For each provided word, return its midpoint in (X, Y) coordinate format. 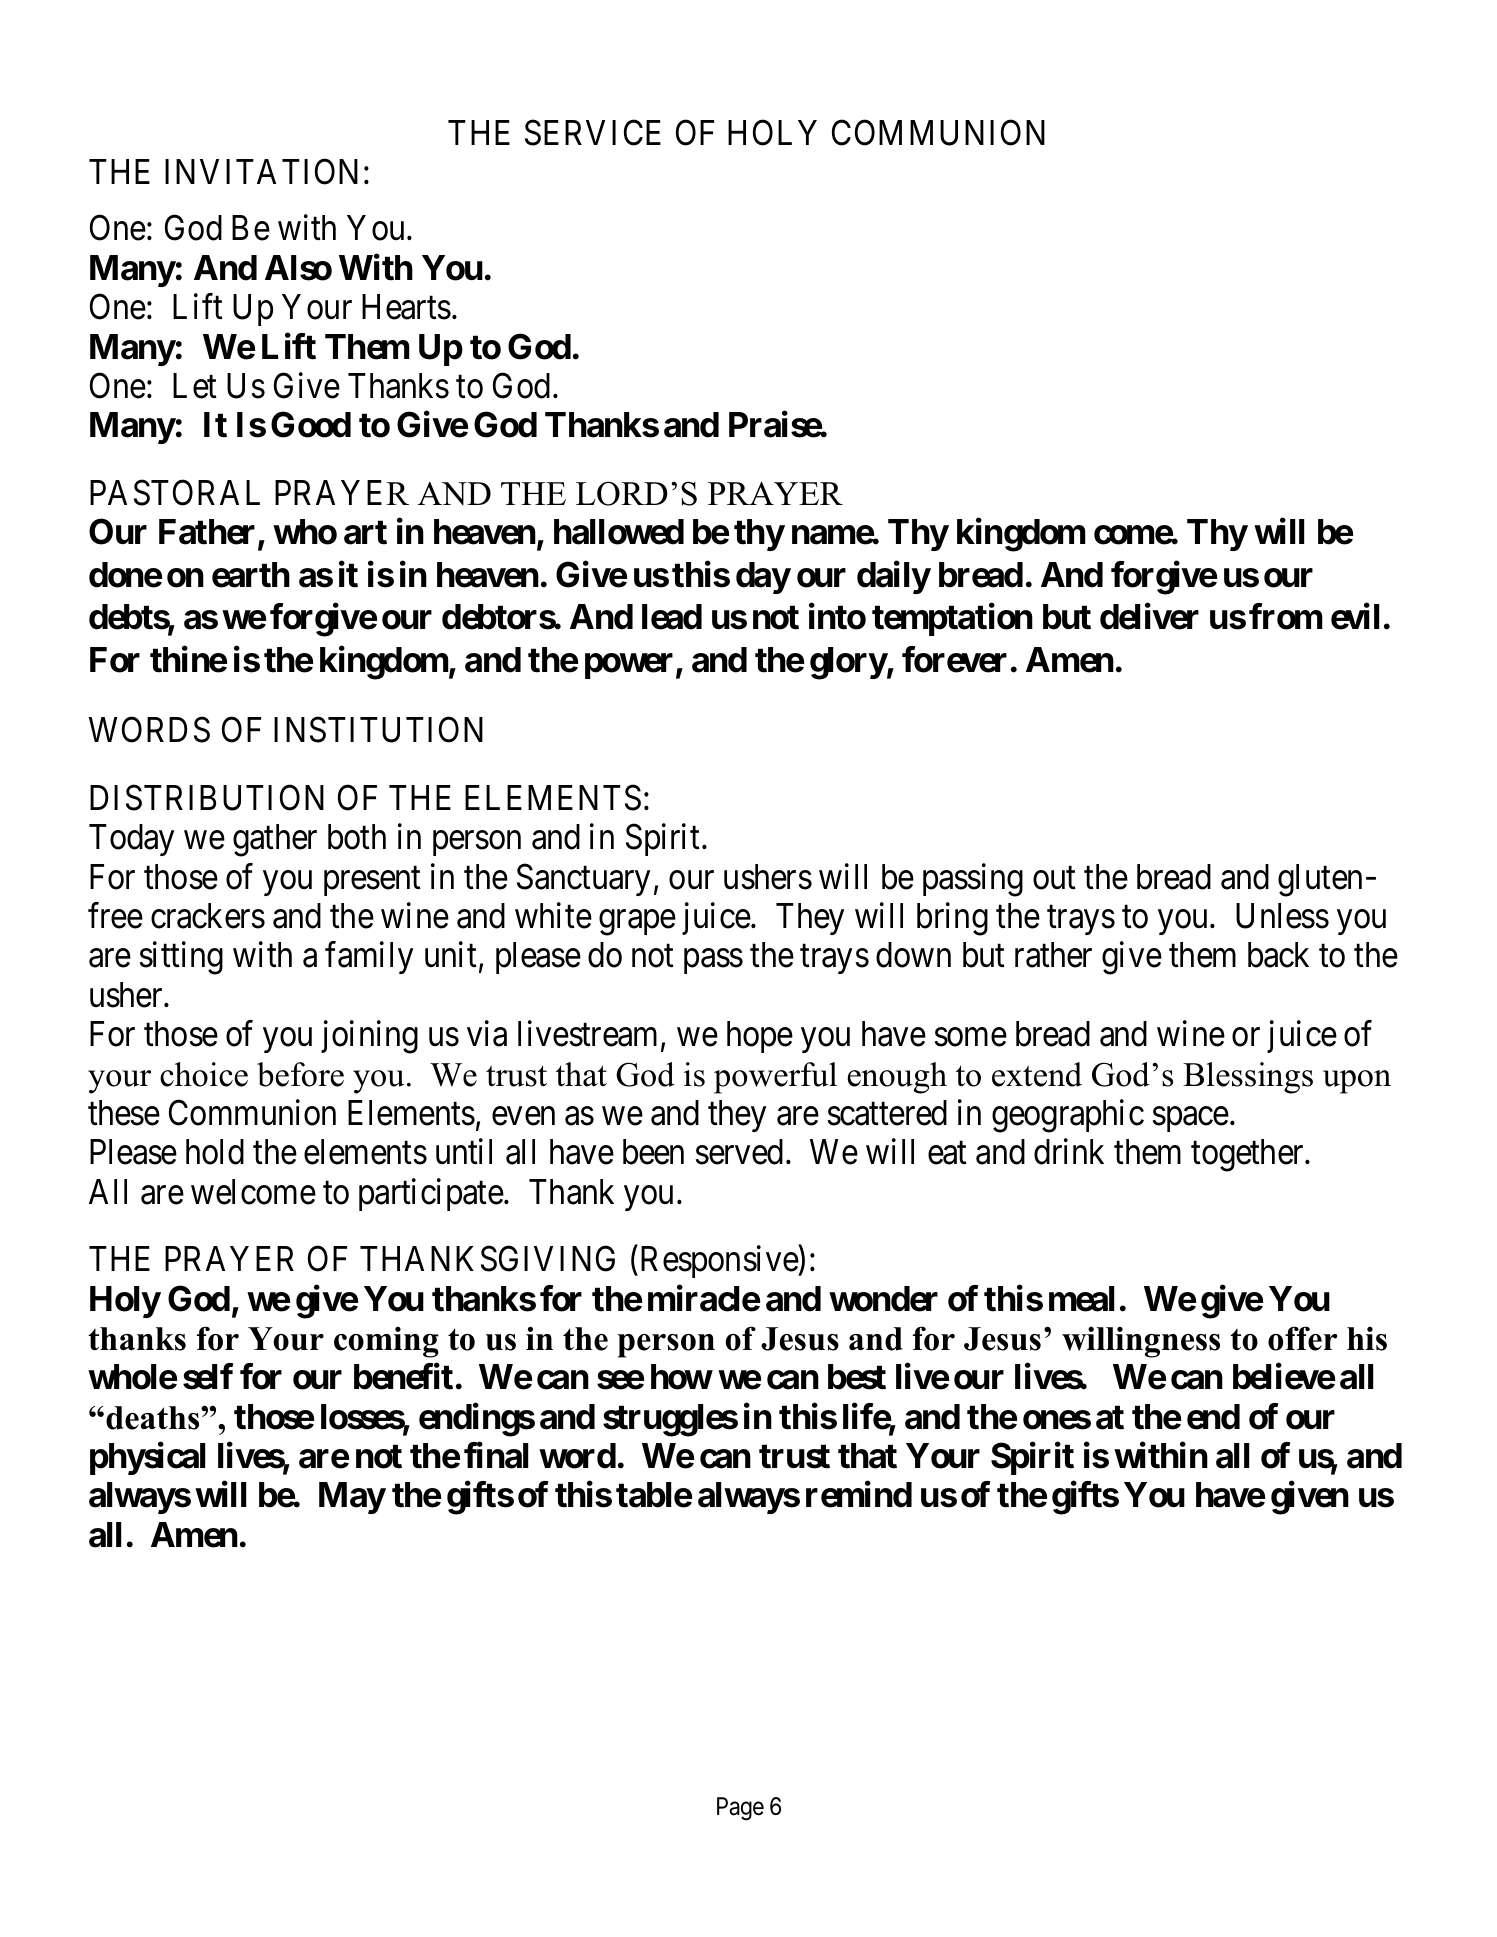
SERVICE (593, 133)
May (352, 1498)
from (1286, 617)
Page (740, 1809)
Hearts (406, 307)
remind (859, 1495)
